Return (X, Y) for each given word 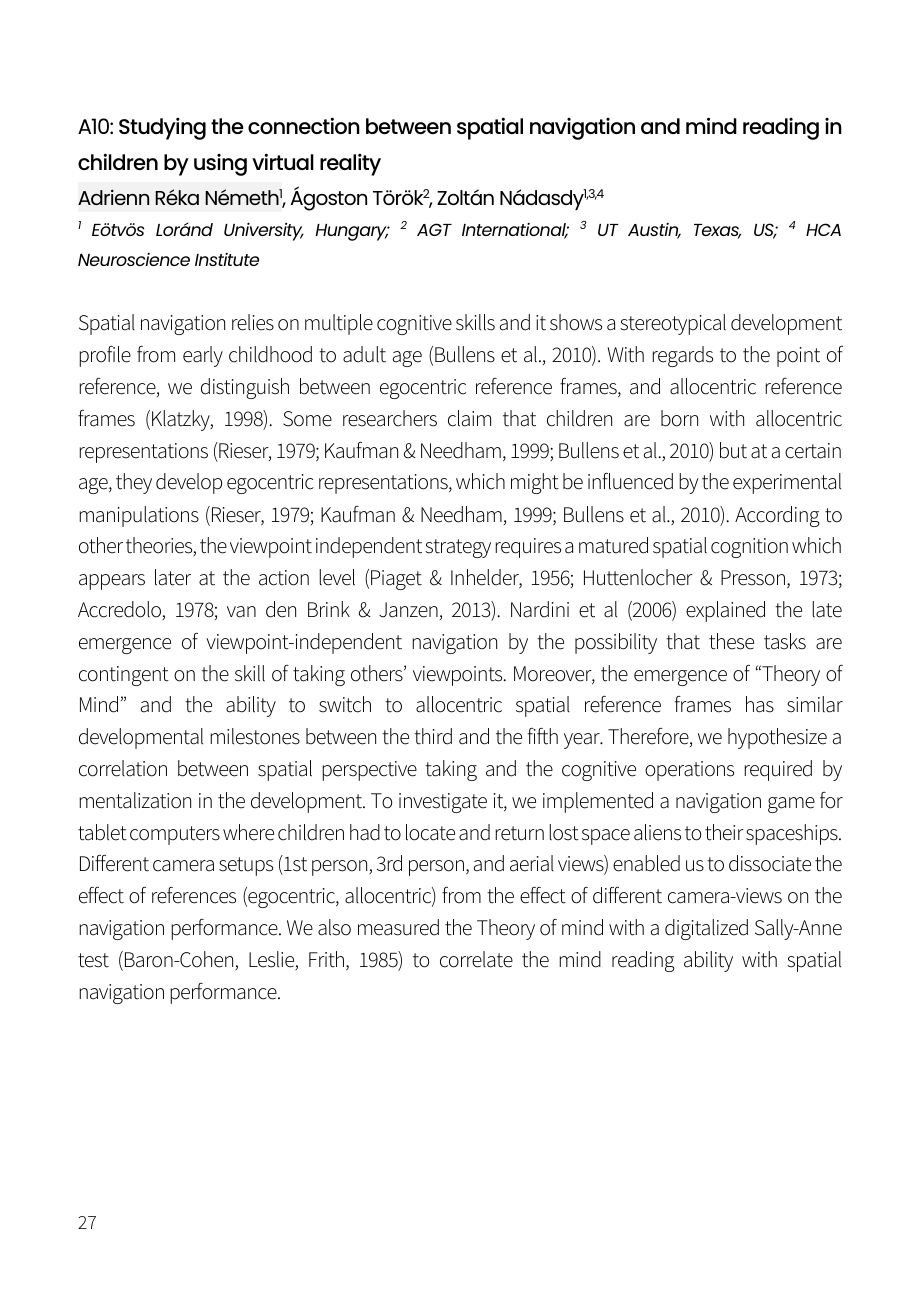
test (93, 960)
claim (469, 418)
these (731, 641)
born (679, 418)
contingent (124, 676)
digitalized (706, 929)
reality (350, 164)
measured (398, 927)
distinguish (245, 388)
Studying (162, 128)
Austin (654, 231)
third (433, 736)
